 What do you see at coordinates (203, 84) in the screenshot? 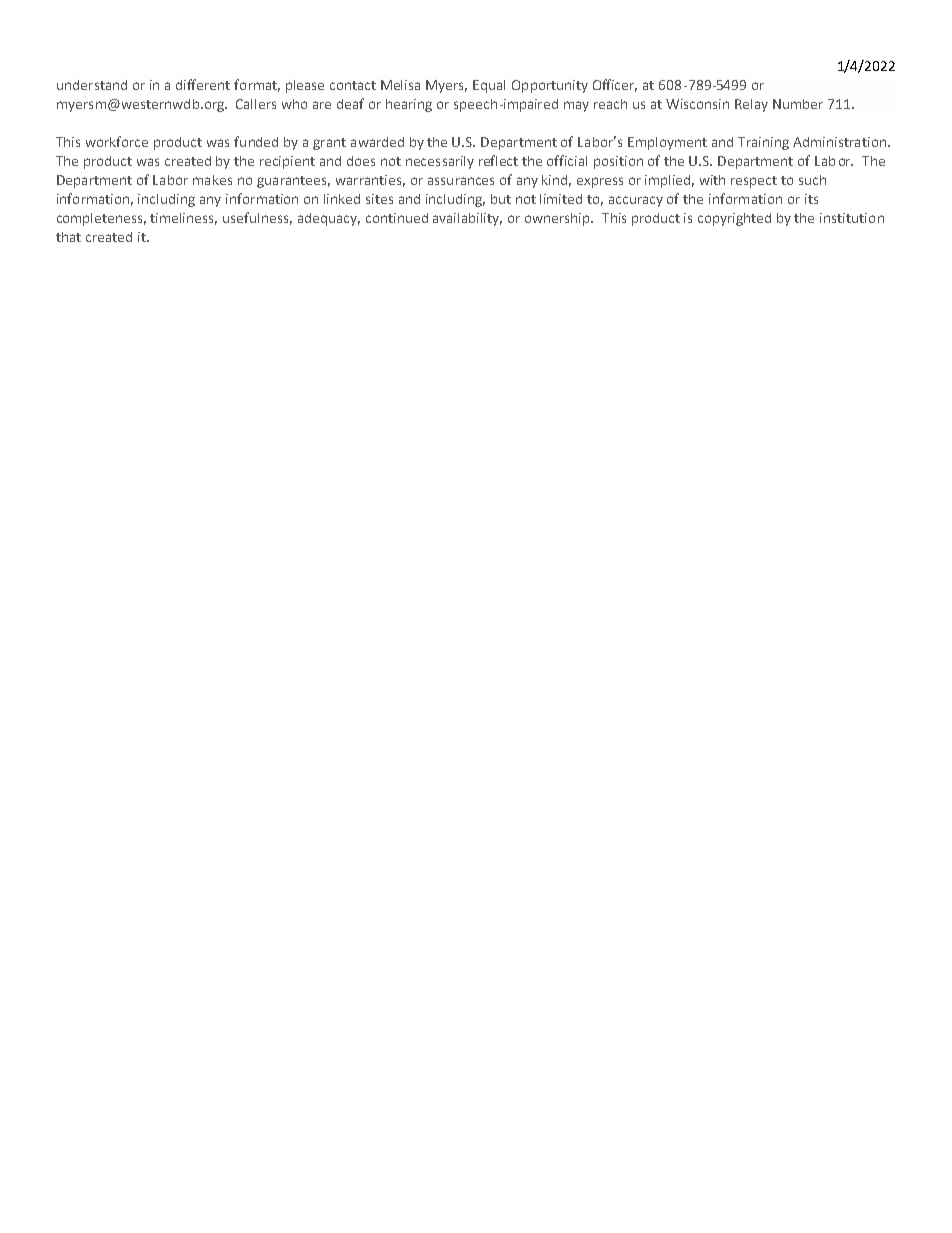
I see `different` at bounding box center [203, 84].
